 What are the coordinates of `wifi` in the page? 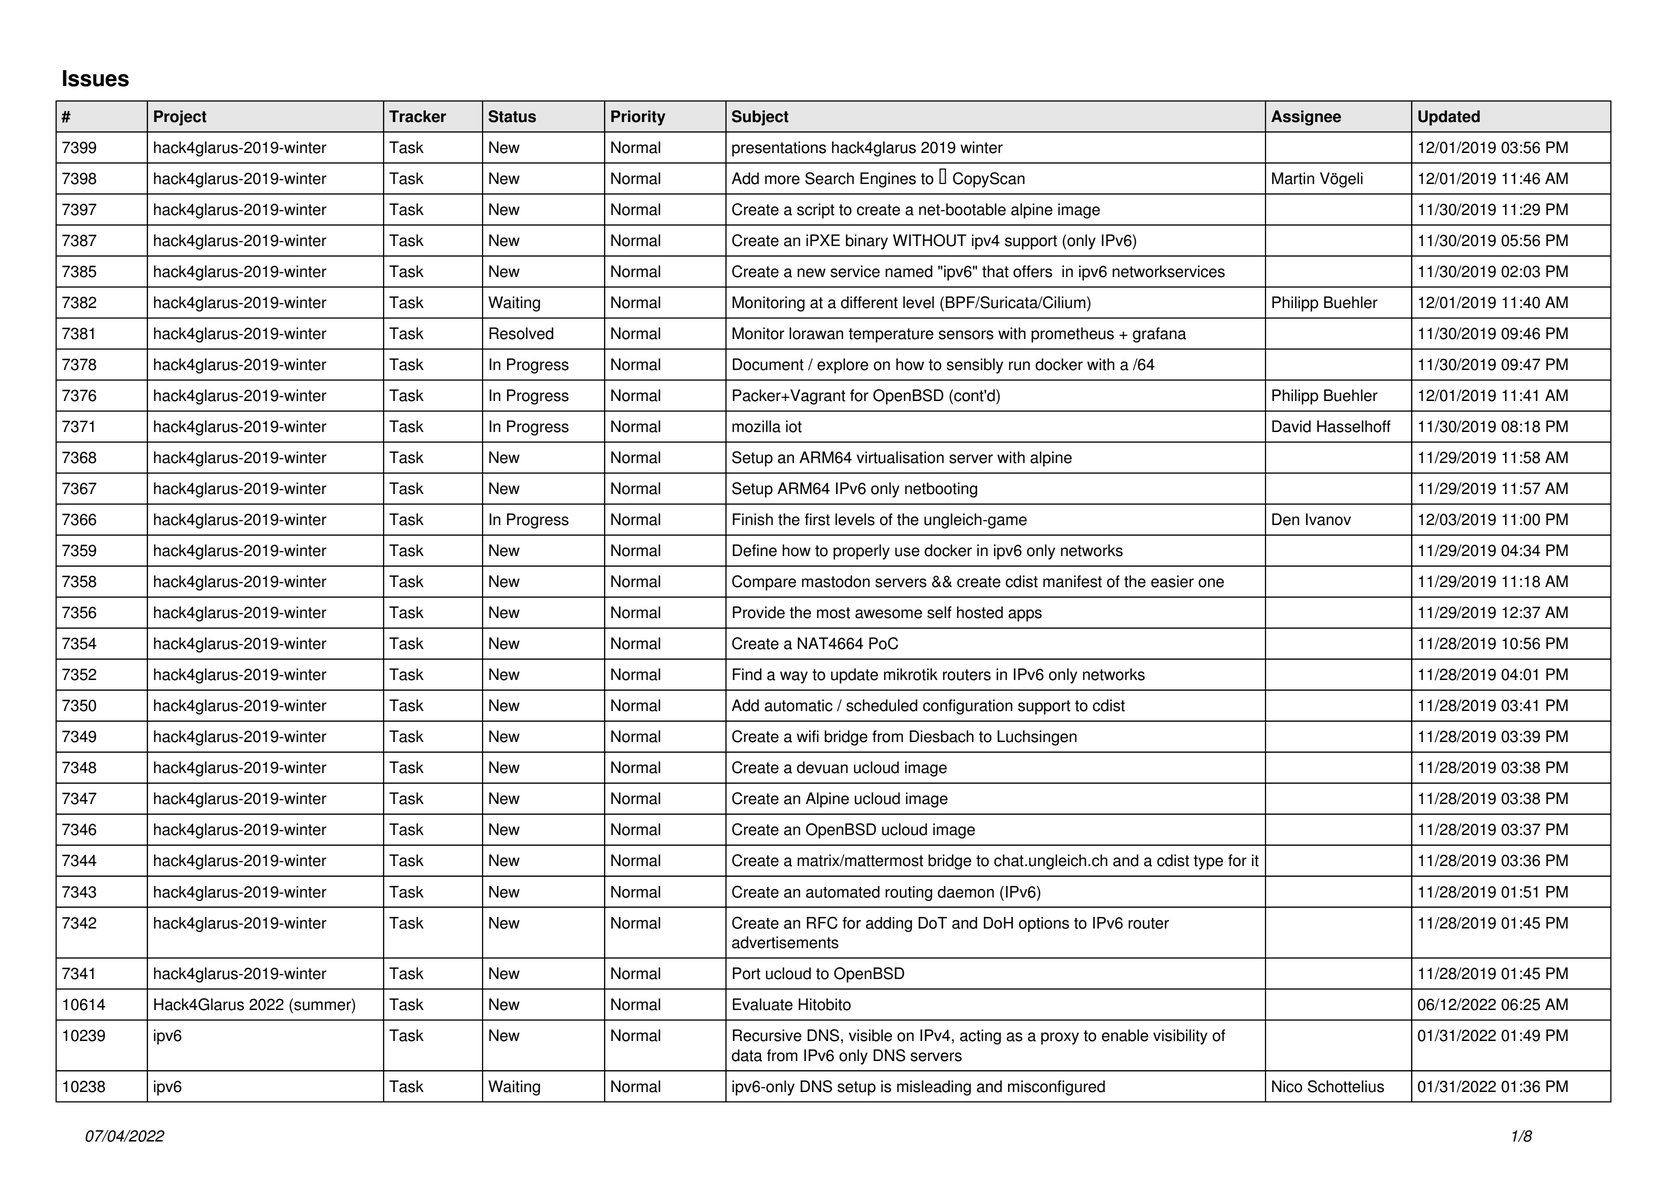 It's located at (808, 736).
